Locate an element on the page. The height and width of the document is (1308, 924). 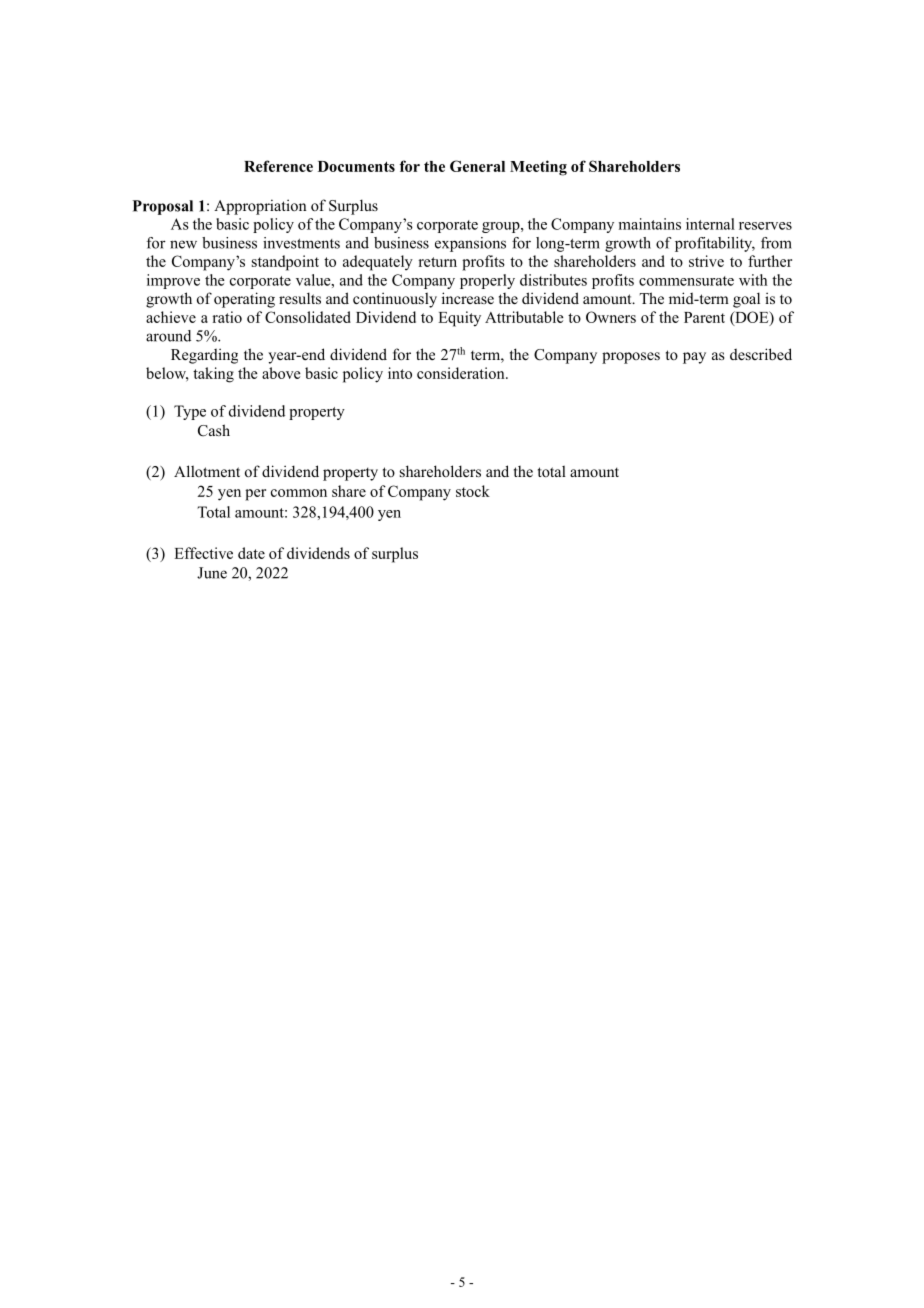
June is located at coordinates (212, 573).
